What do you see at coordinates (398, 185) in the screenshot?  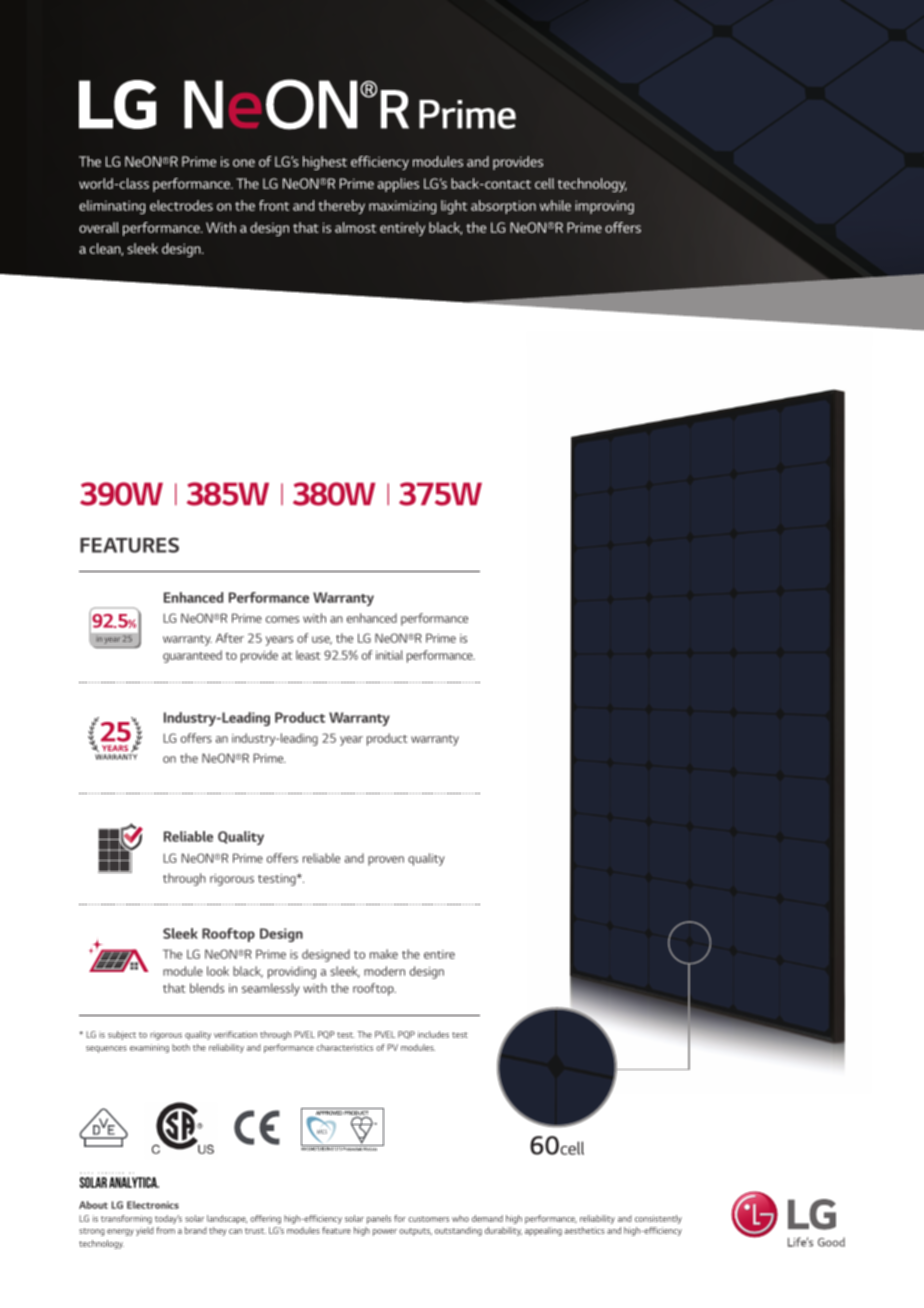 I see `applies` at bounding box center [398, 185].
